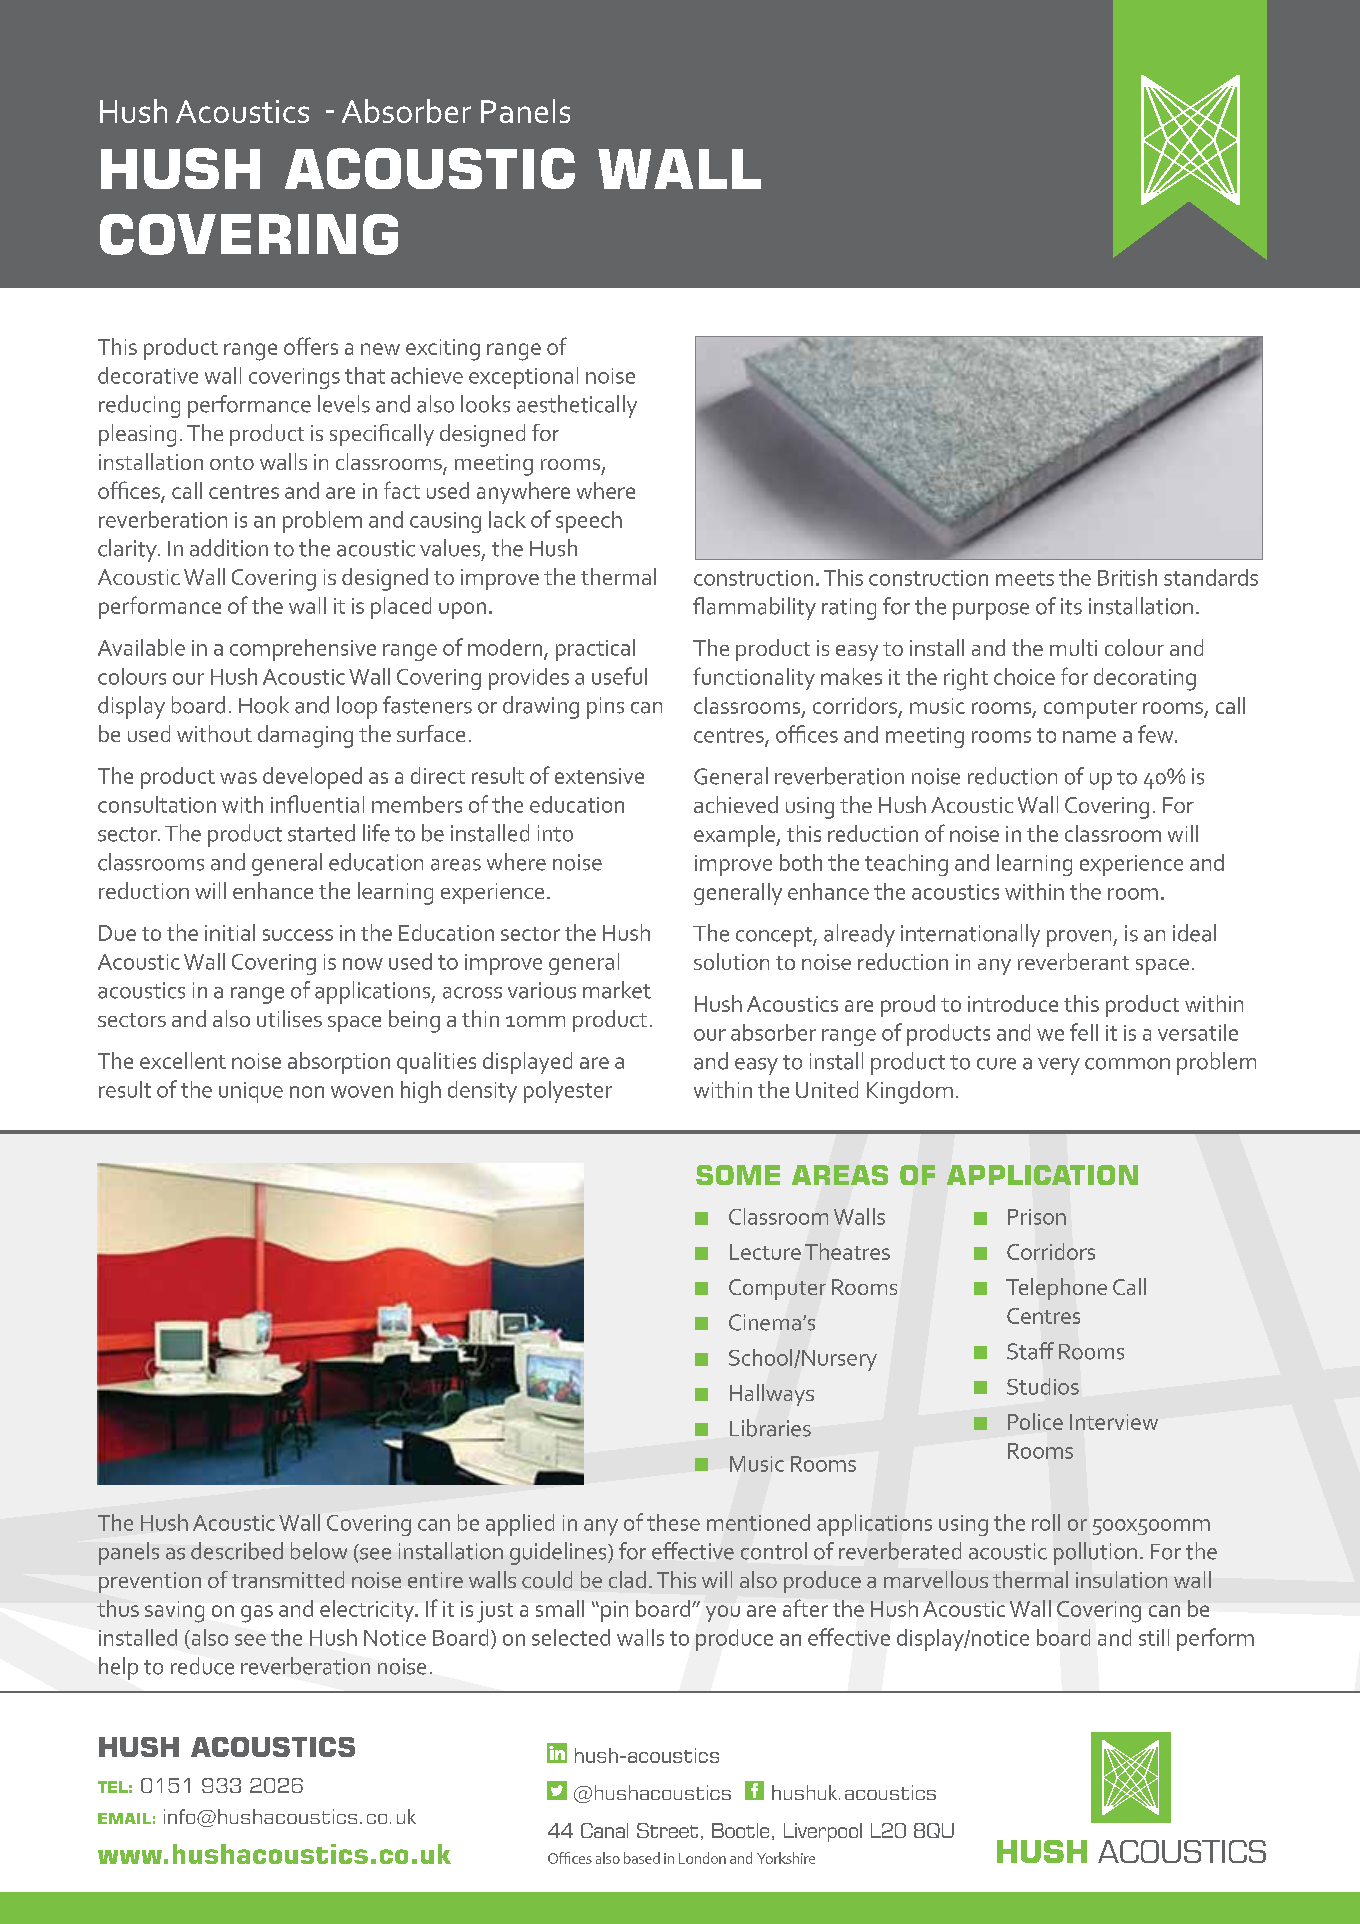 This image has width=1360, height=1924. What do you see at coordinates (311, 346) in the image?
I see `offers` at bounding box center [311, 346].
